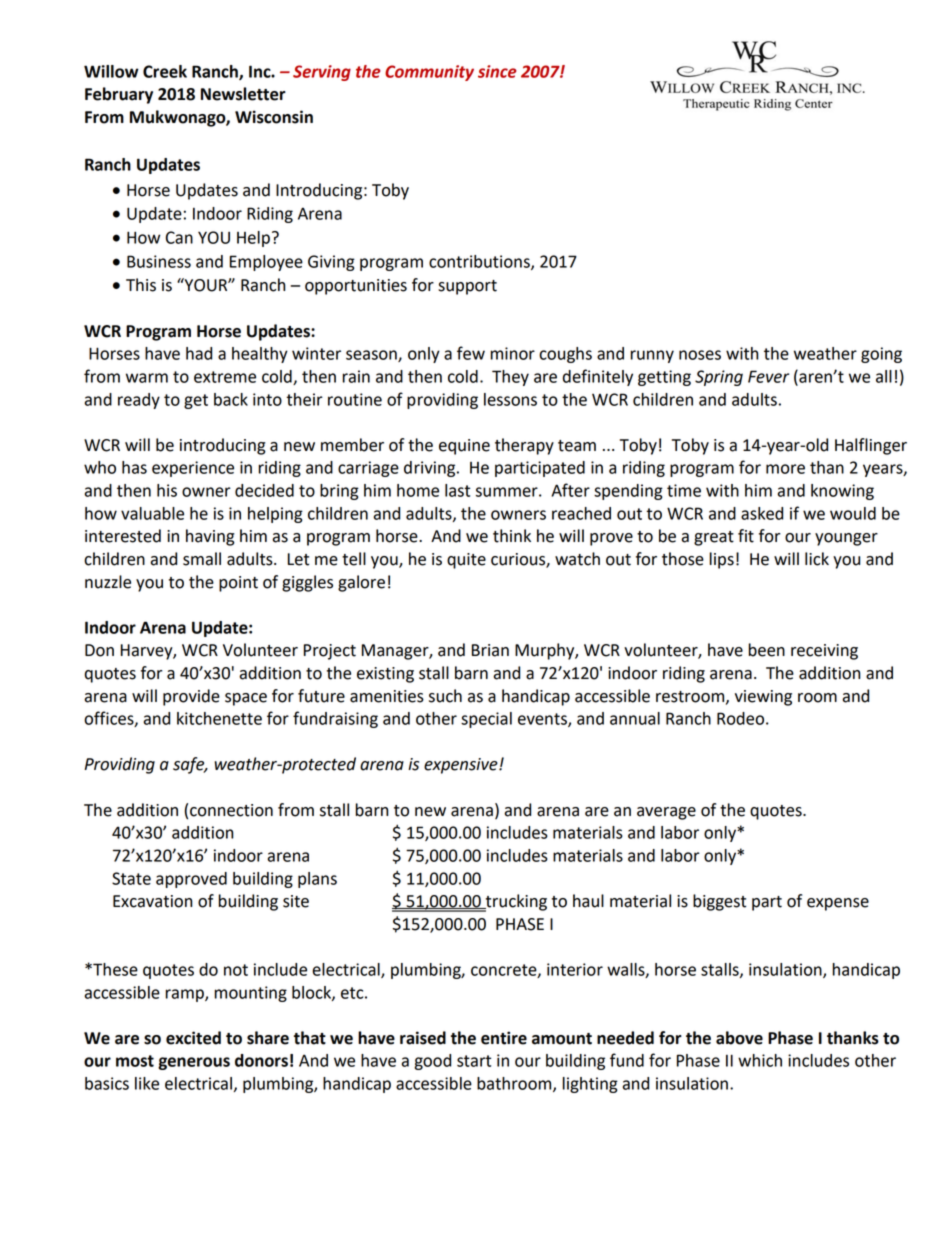  What do you see at coordinates (486, 720) in the document?
I see `special` at bounding box center [486, 720].
